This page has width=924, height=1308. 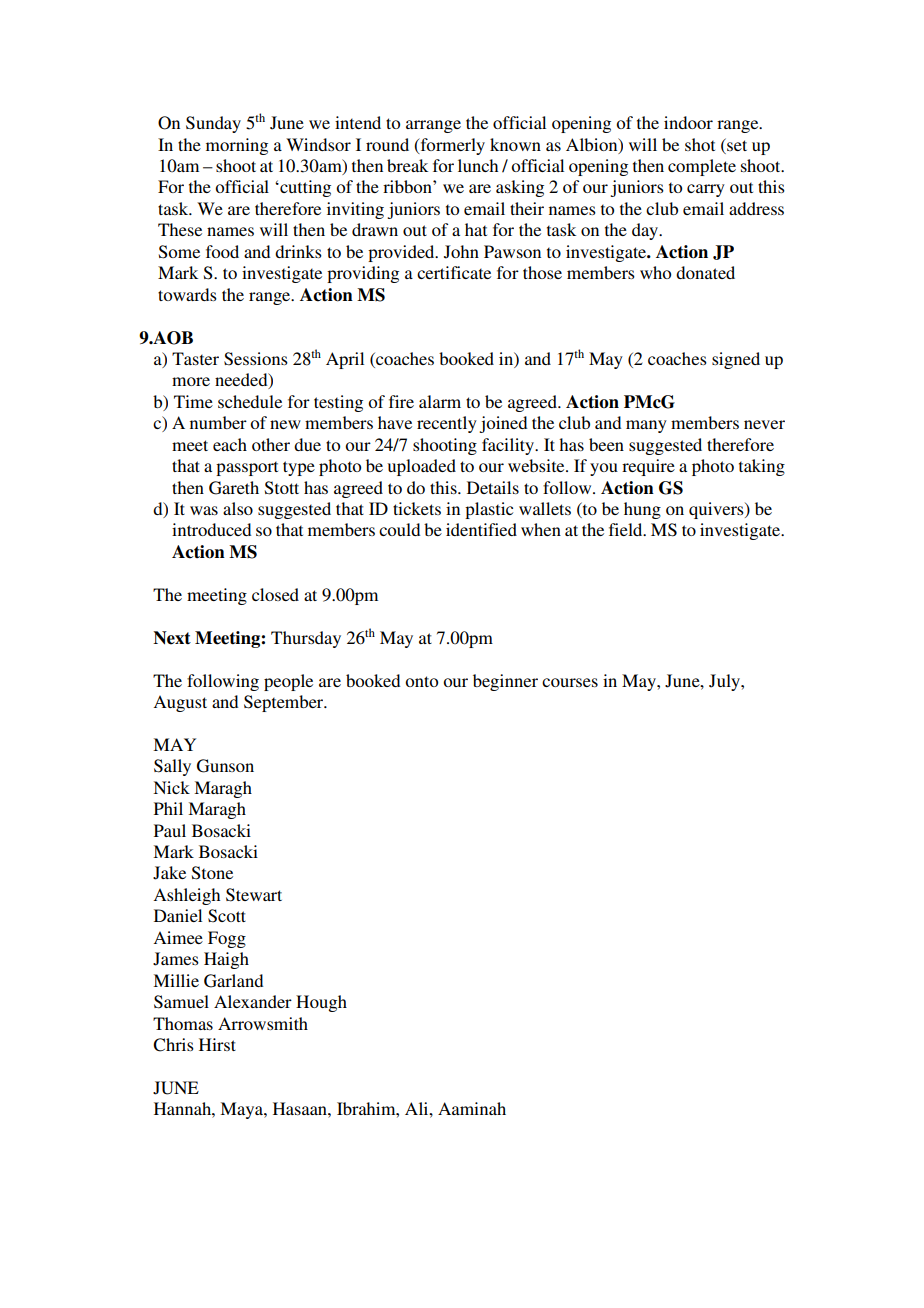 What do you see at coordinates (700, 144) in the page?
I see `shot` at bounding box center [700, 144].
